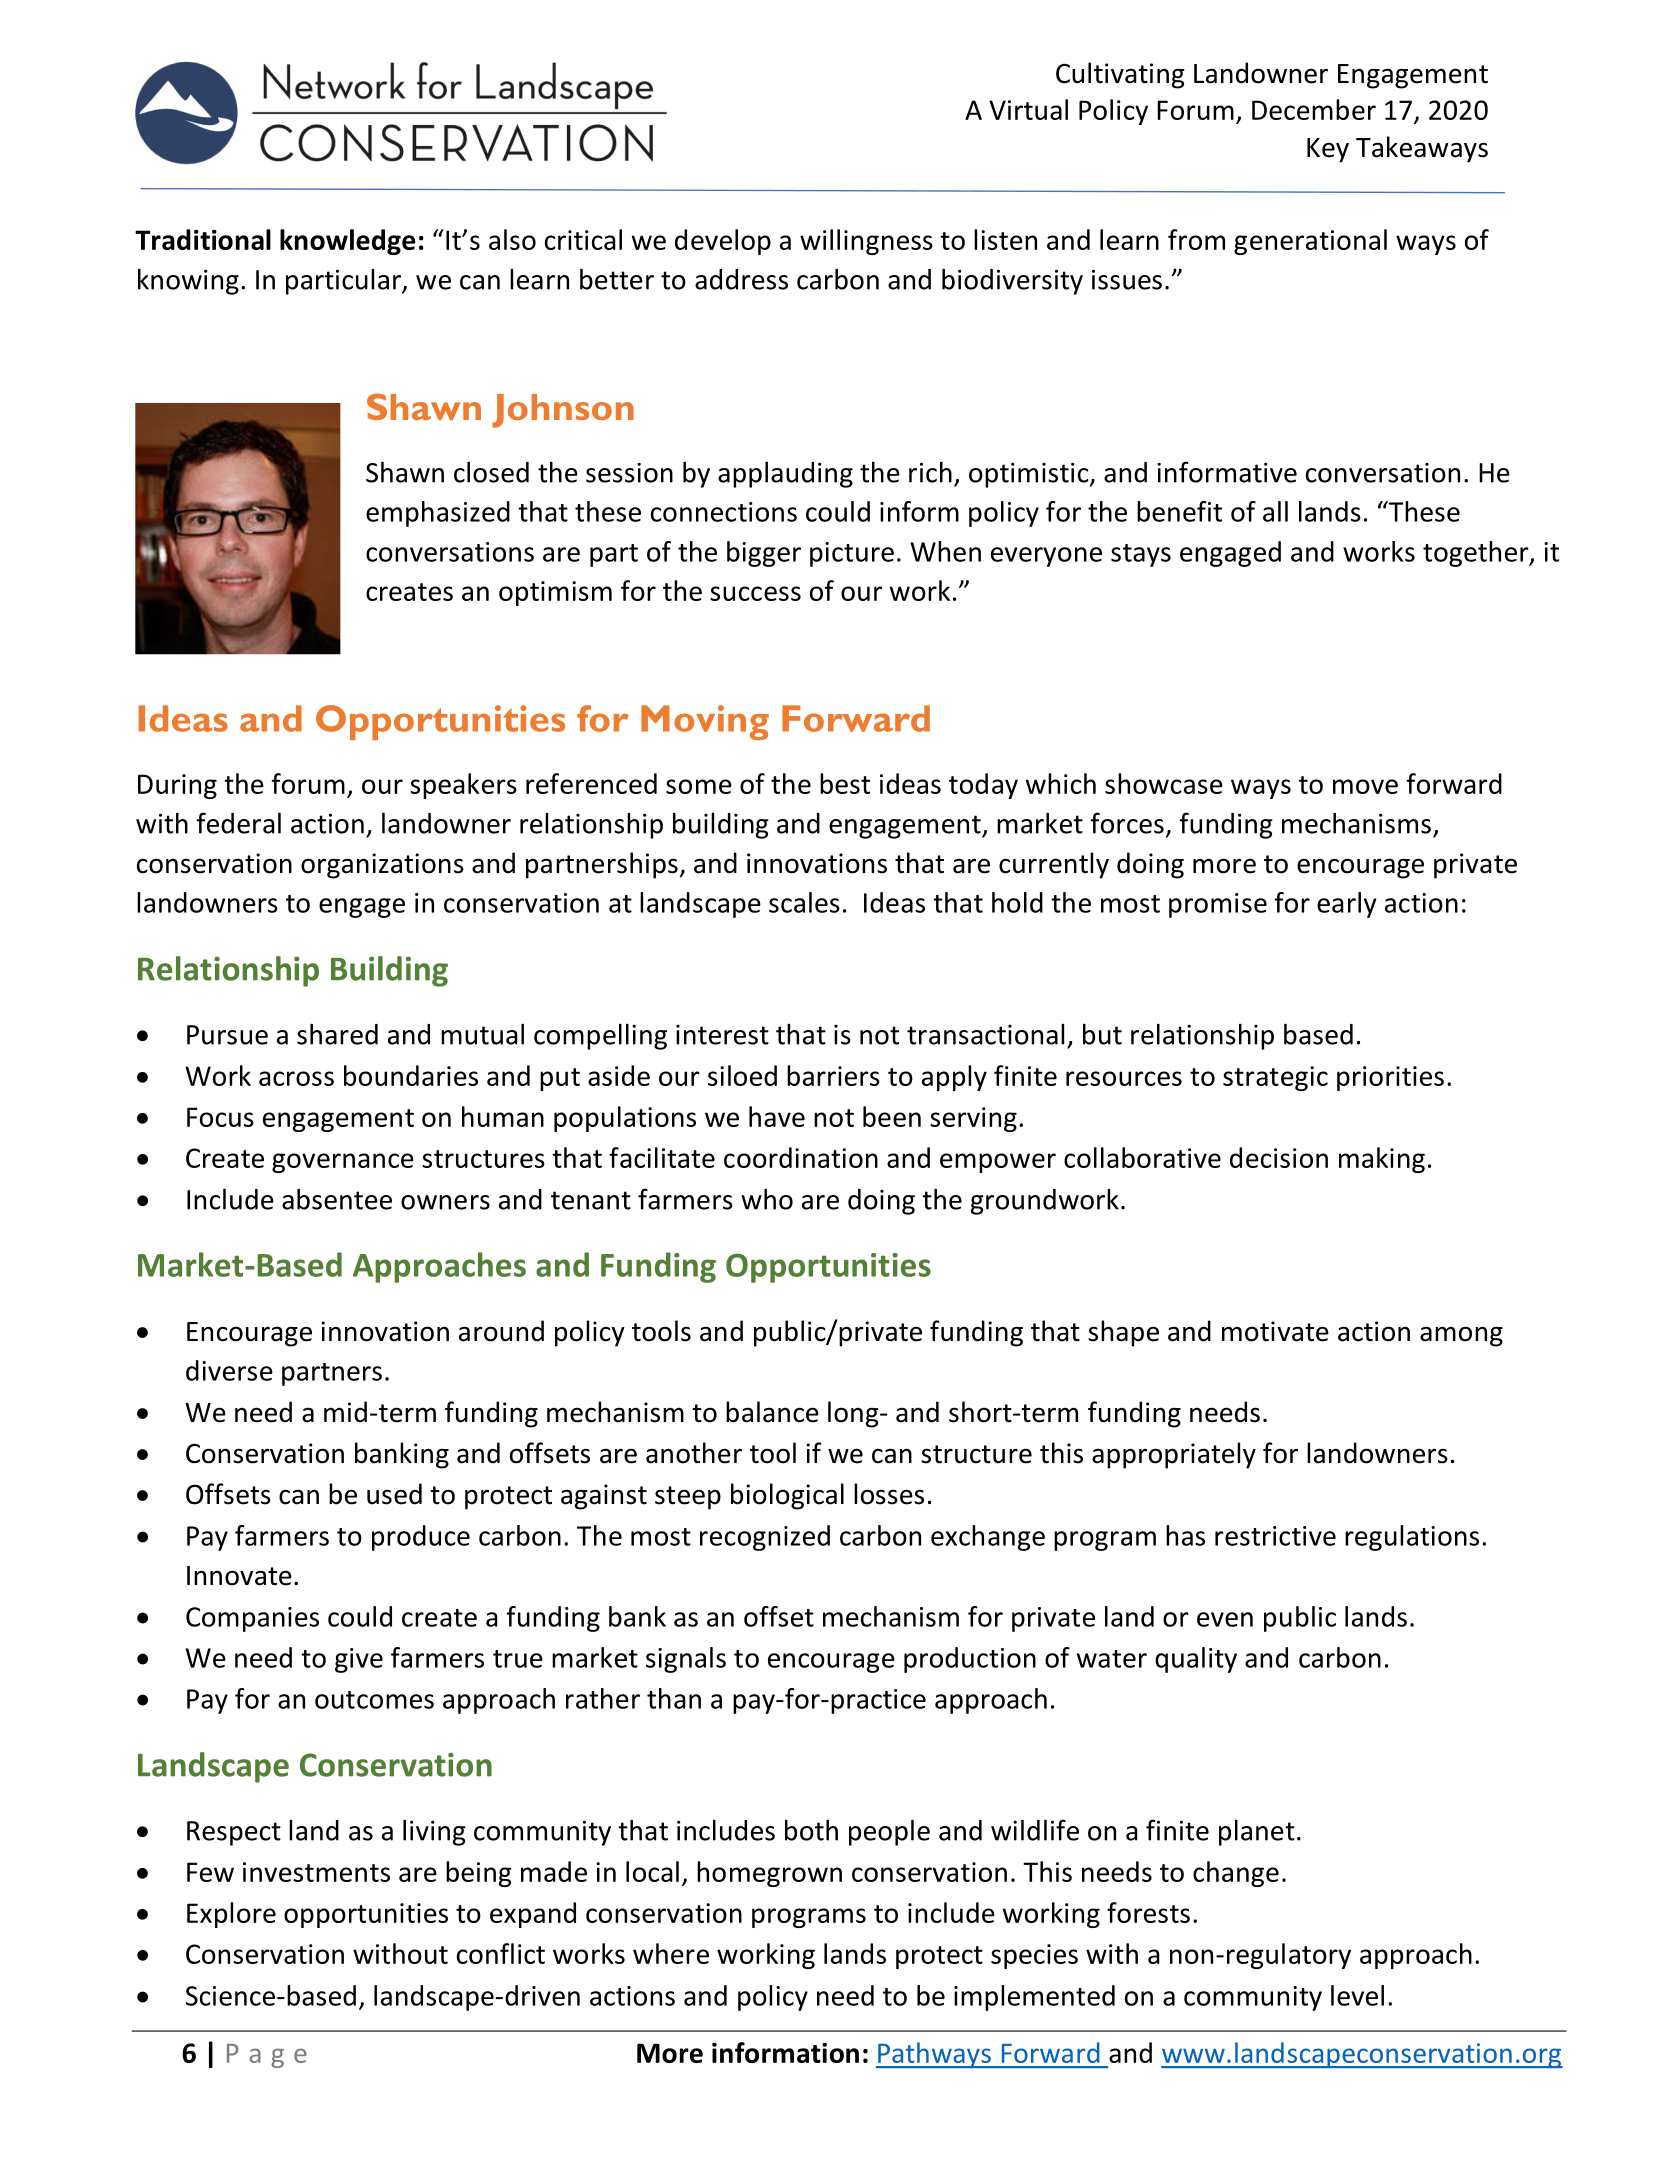 This image has height=2165, width=1673. I want to click on shared, so click(337, 1034).
